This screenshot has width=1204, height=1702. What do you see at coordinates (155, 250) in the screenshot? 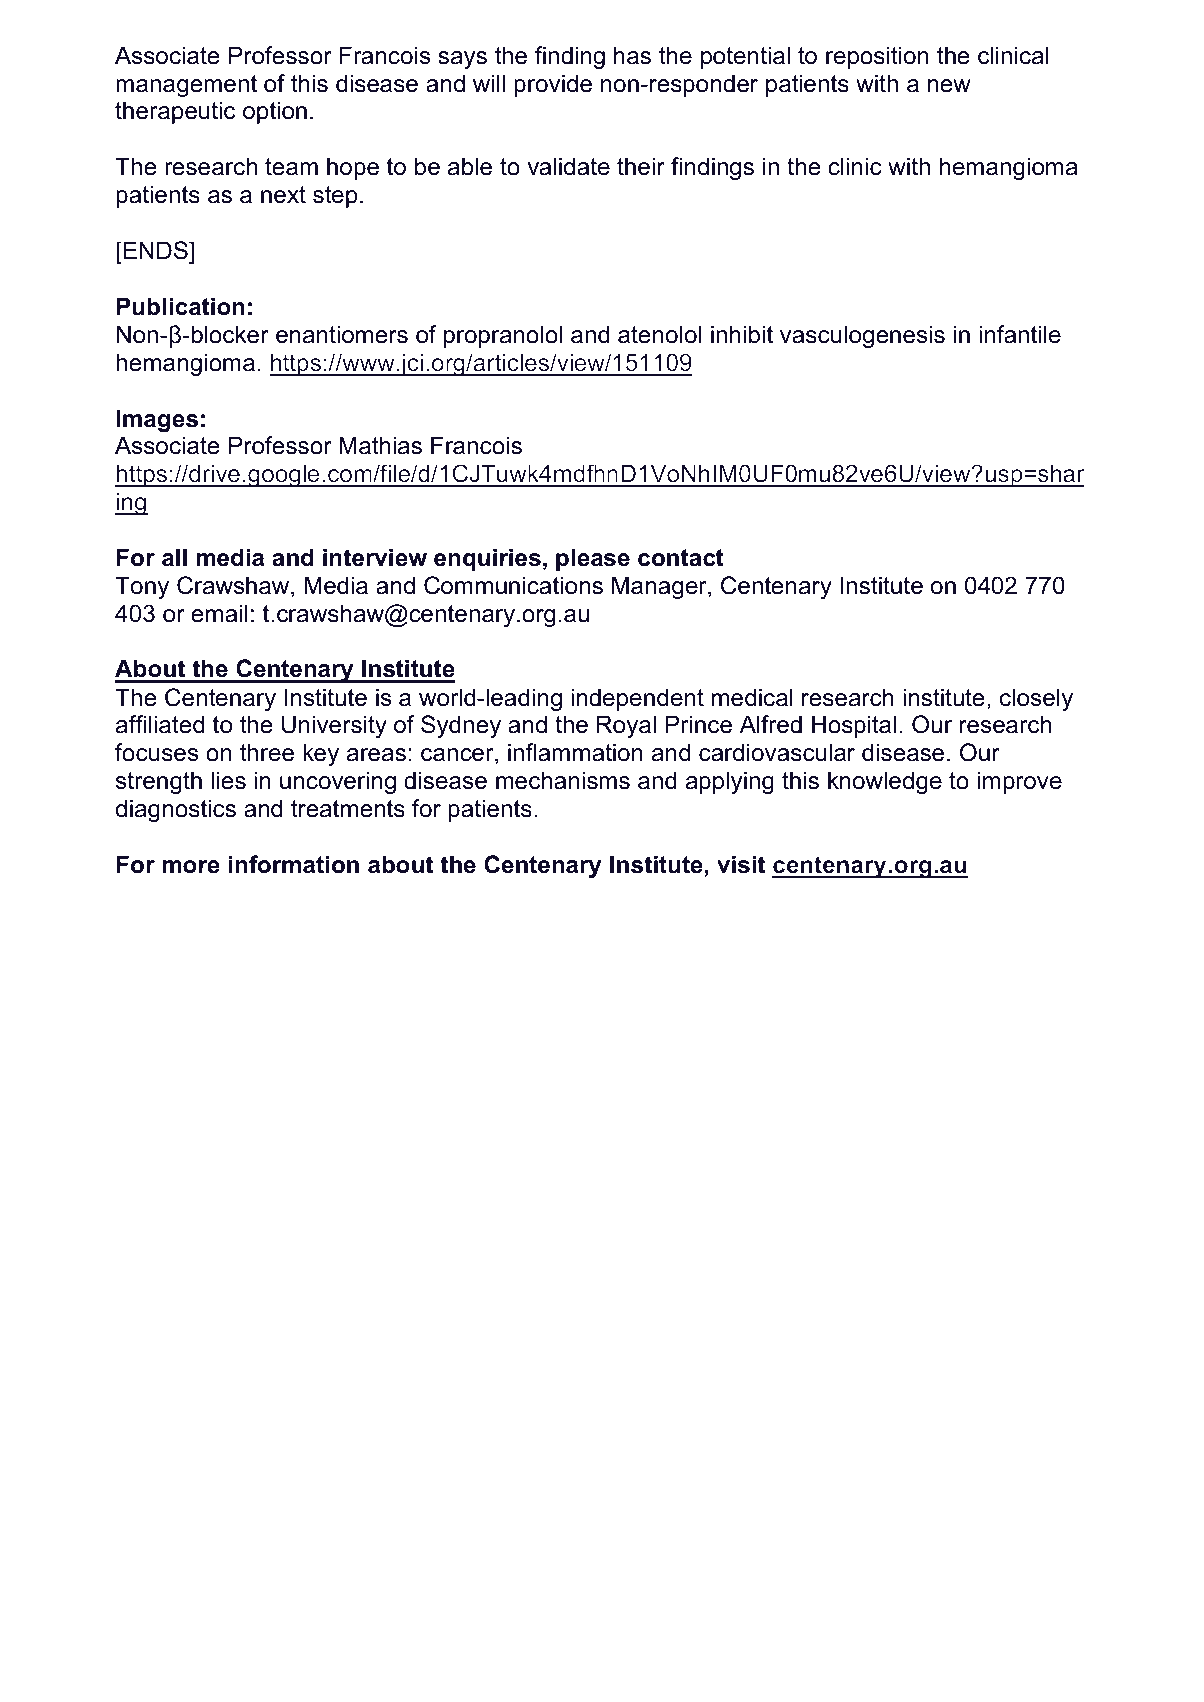
I see `ENDS` at bounding box center [155, 250].
